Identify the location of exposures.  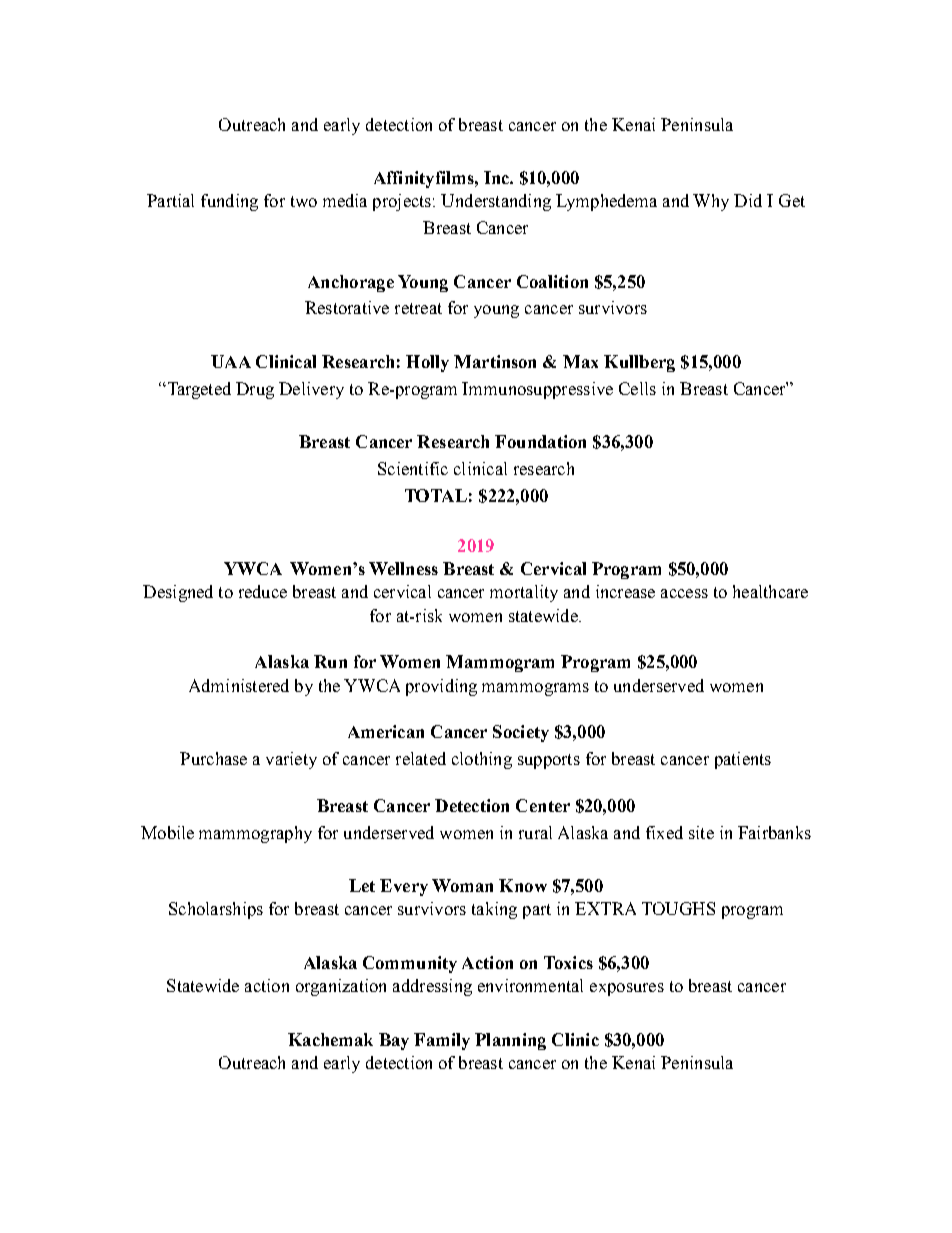
(627, 989).
